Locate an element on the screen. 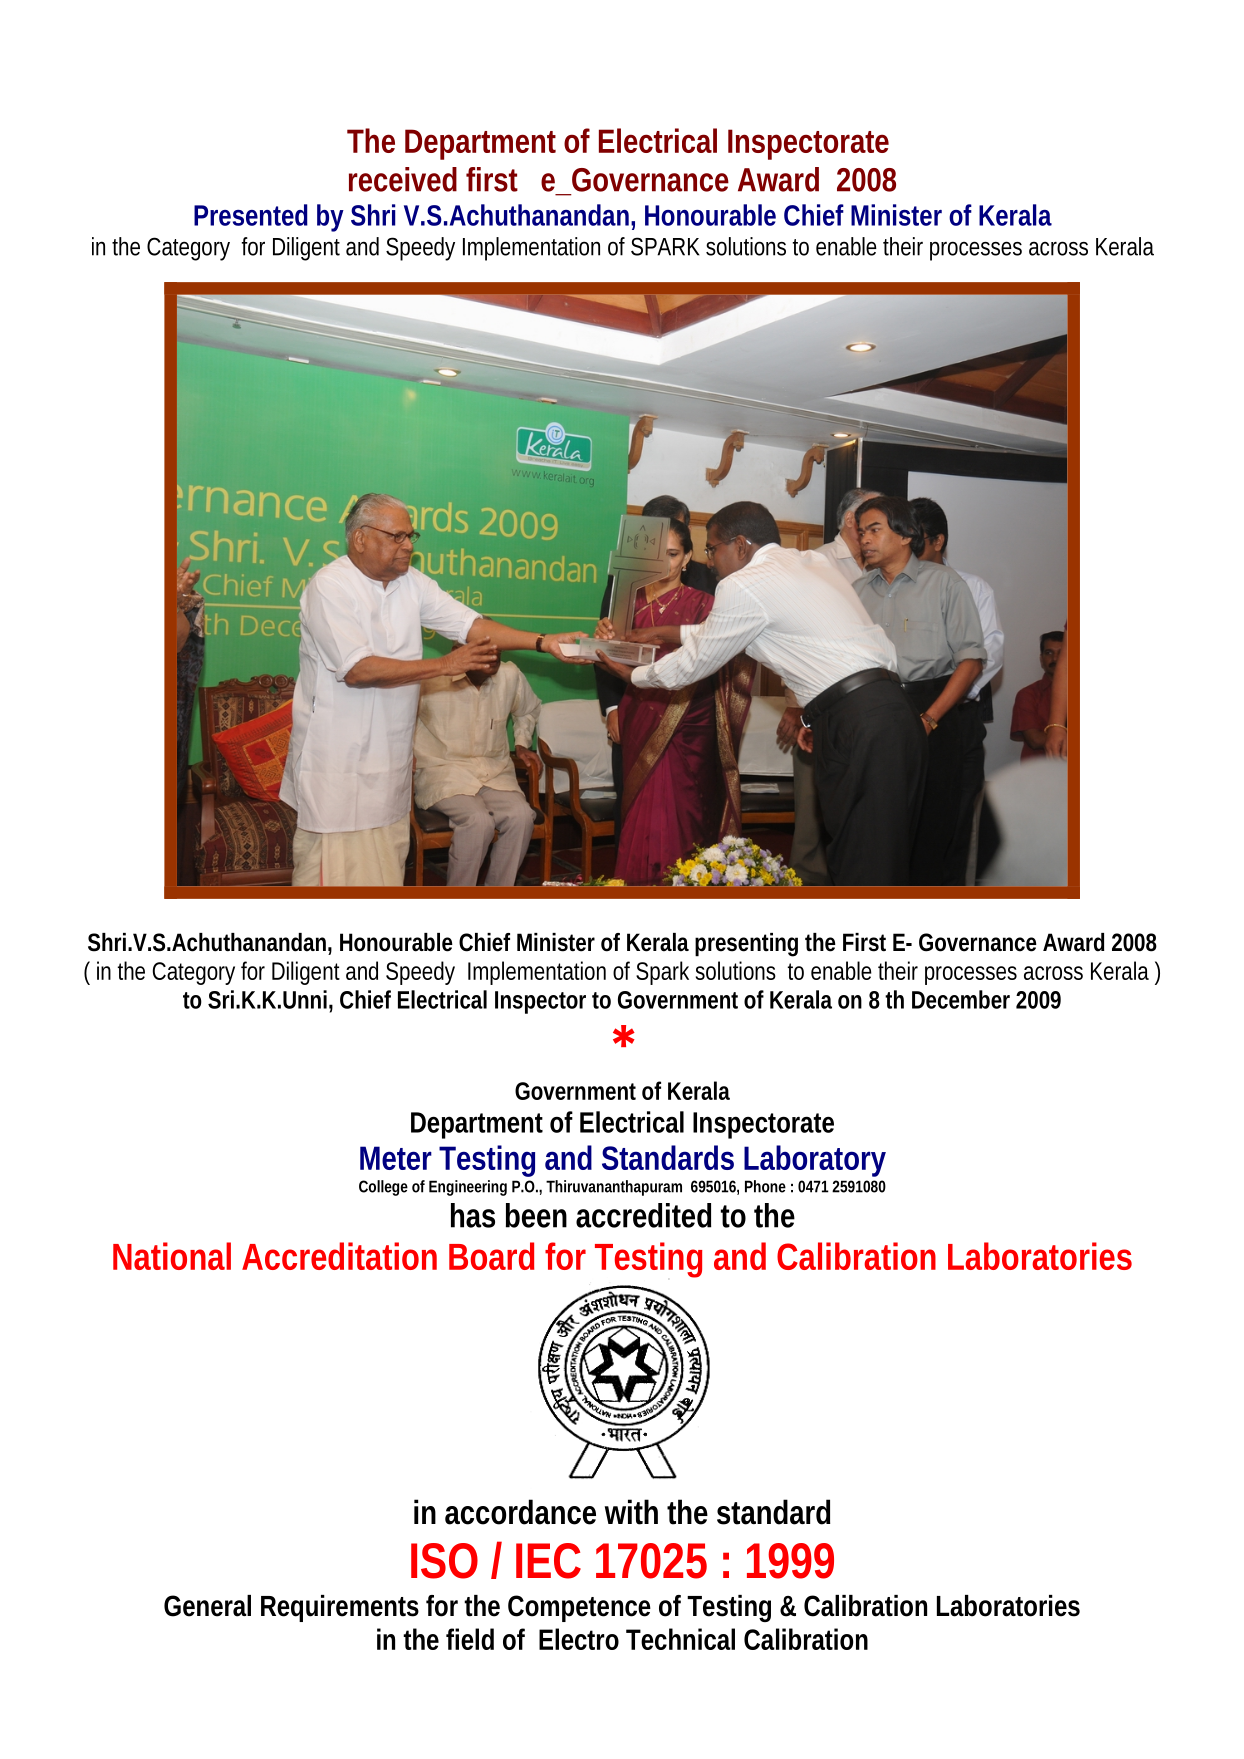  been is located at coordinates (536, 1215).
